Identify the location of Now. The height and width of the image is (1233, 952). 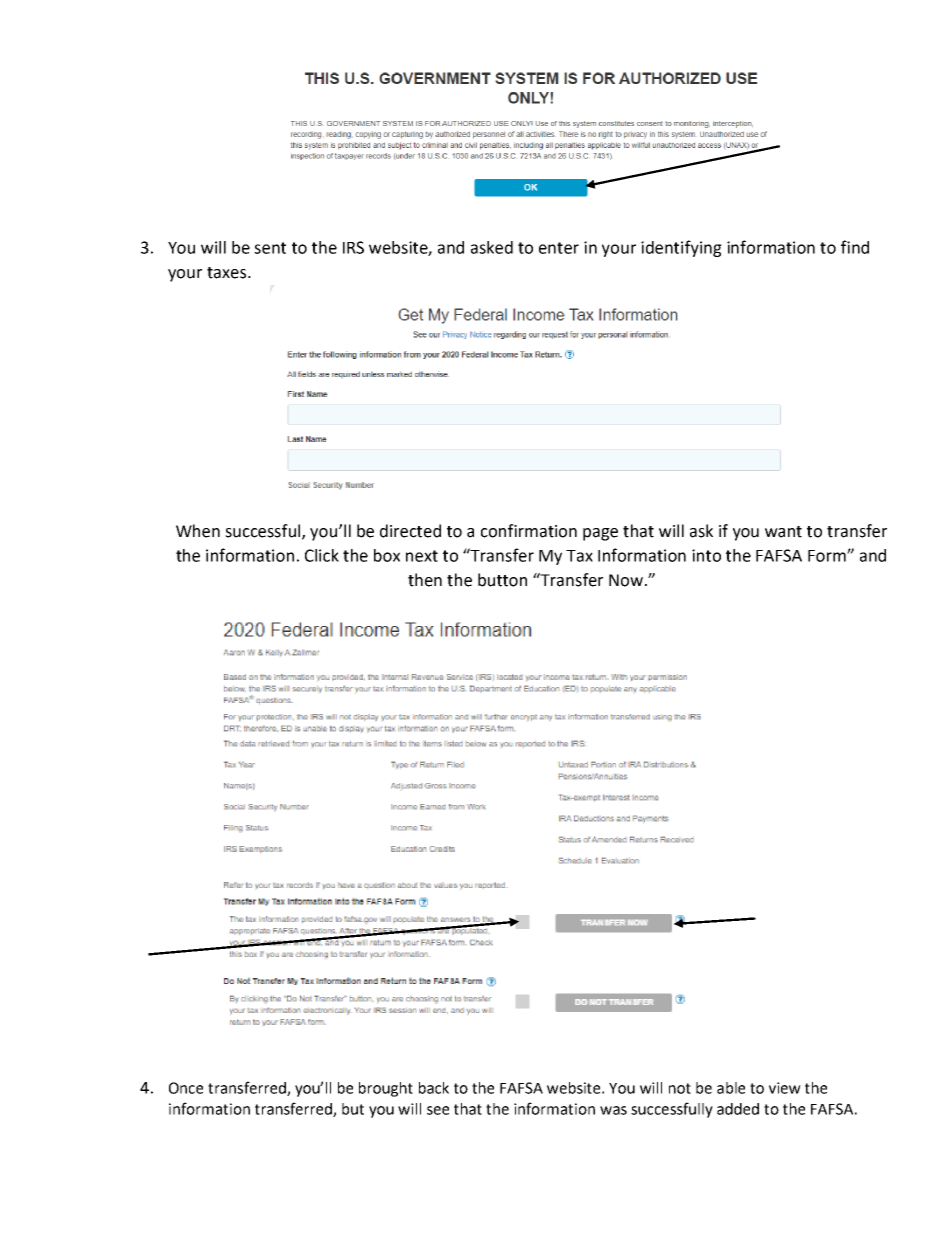
(626, 580).
